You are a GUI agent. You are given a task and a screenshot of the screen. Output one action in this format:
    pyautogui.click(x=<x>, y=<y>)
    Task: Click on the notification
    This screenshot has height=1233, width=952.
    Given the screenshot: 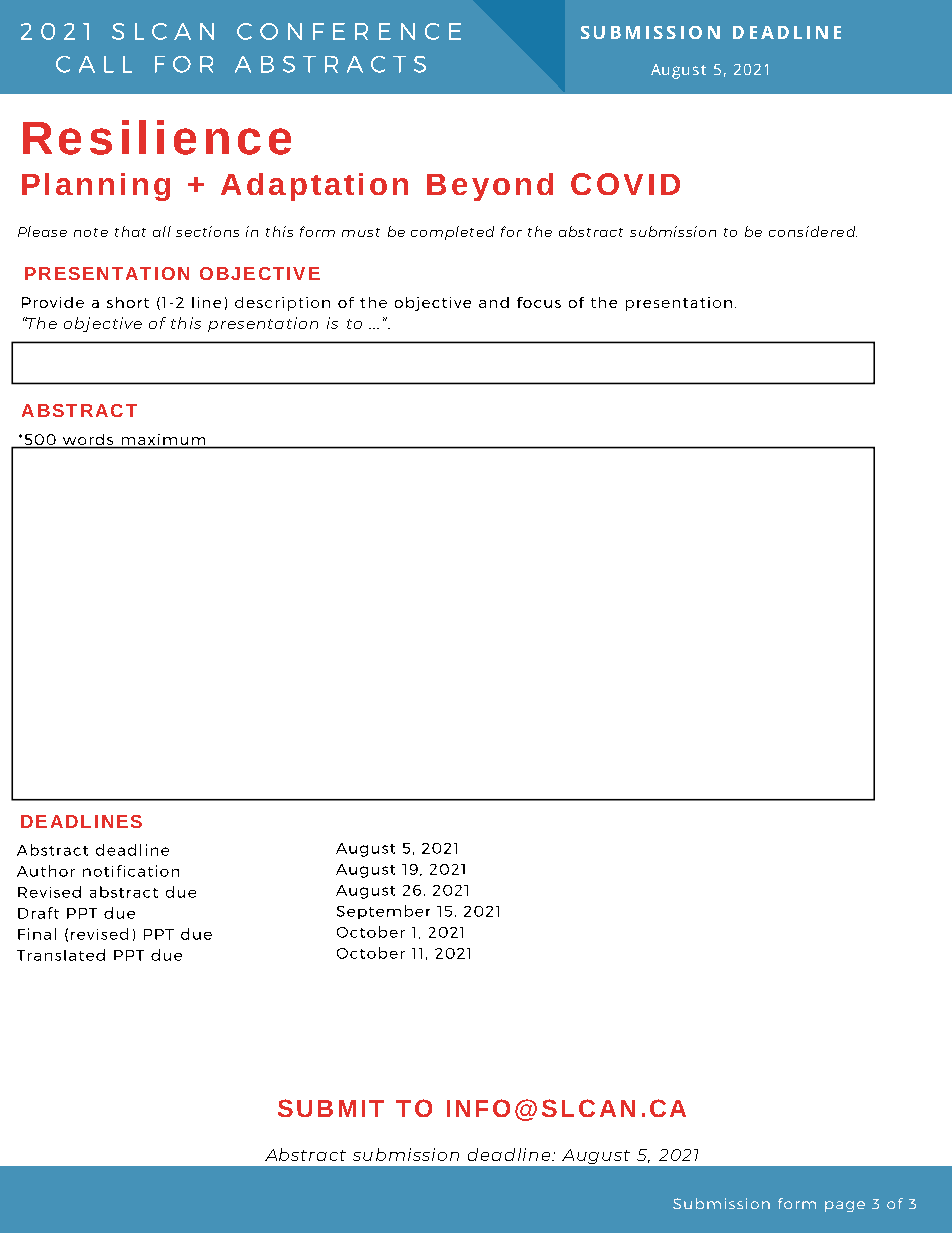 What is the action you would take?
    pyautogui.click(x=131, y=871)
